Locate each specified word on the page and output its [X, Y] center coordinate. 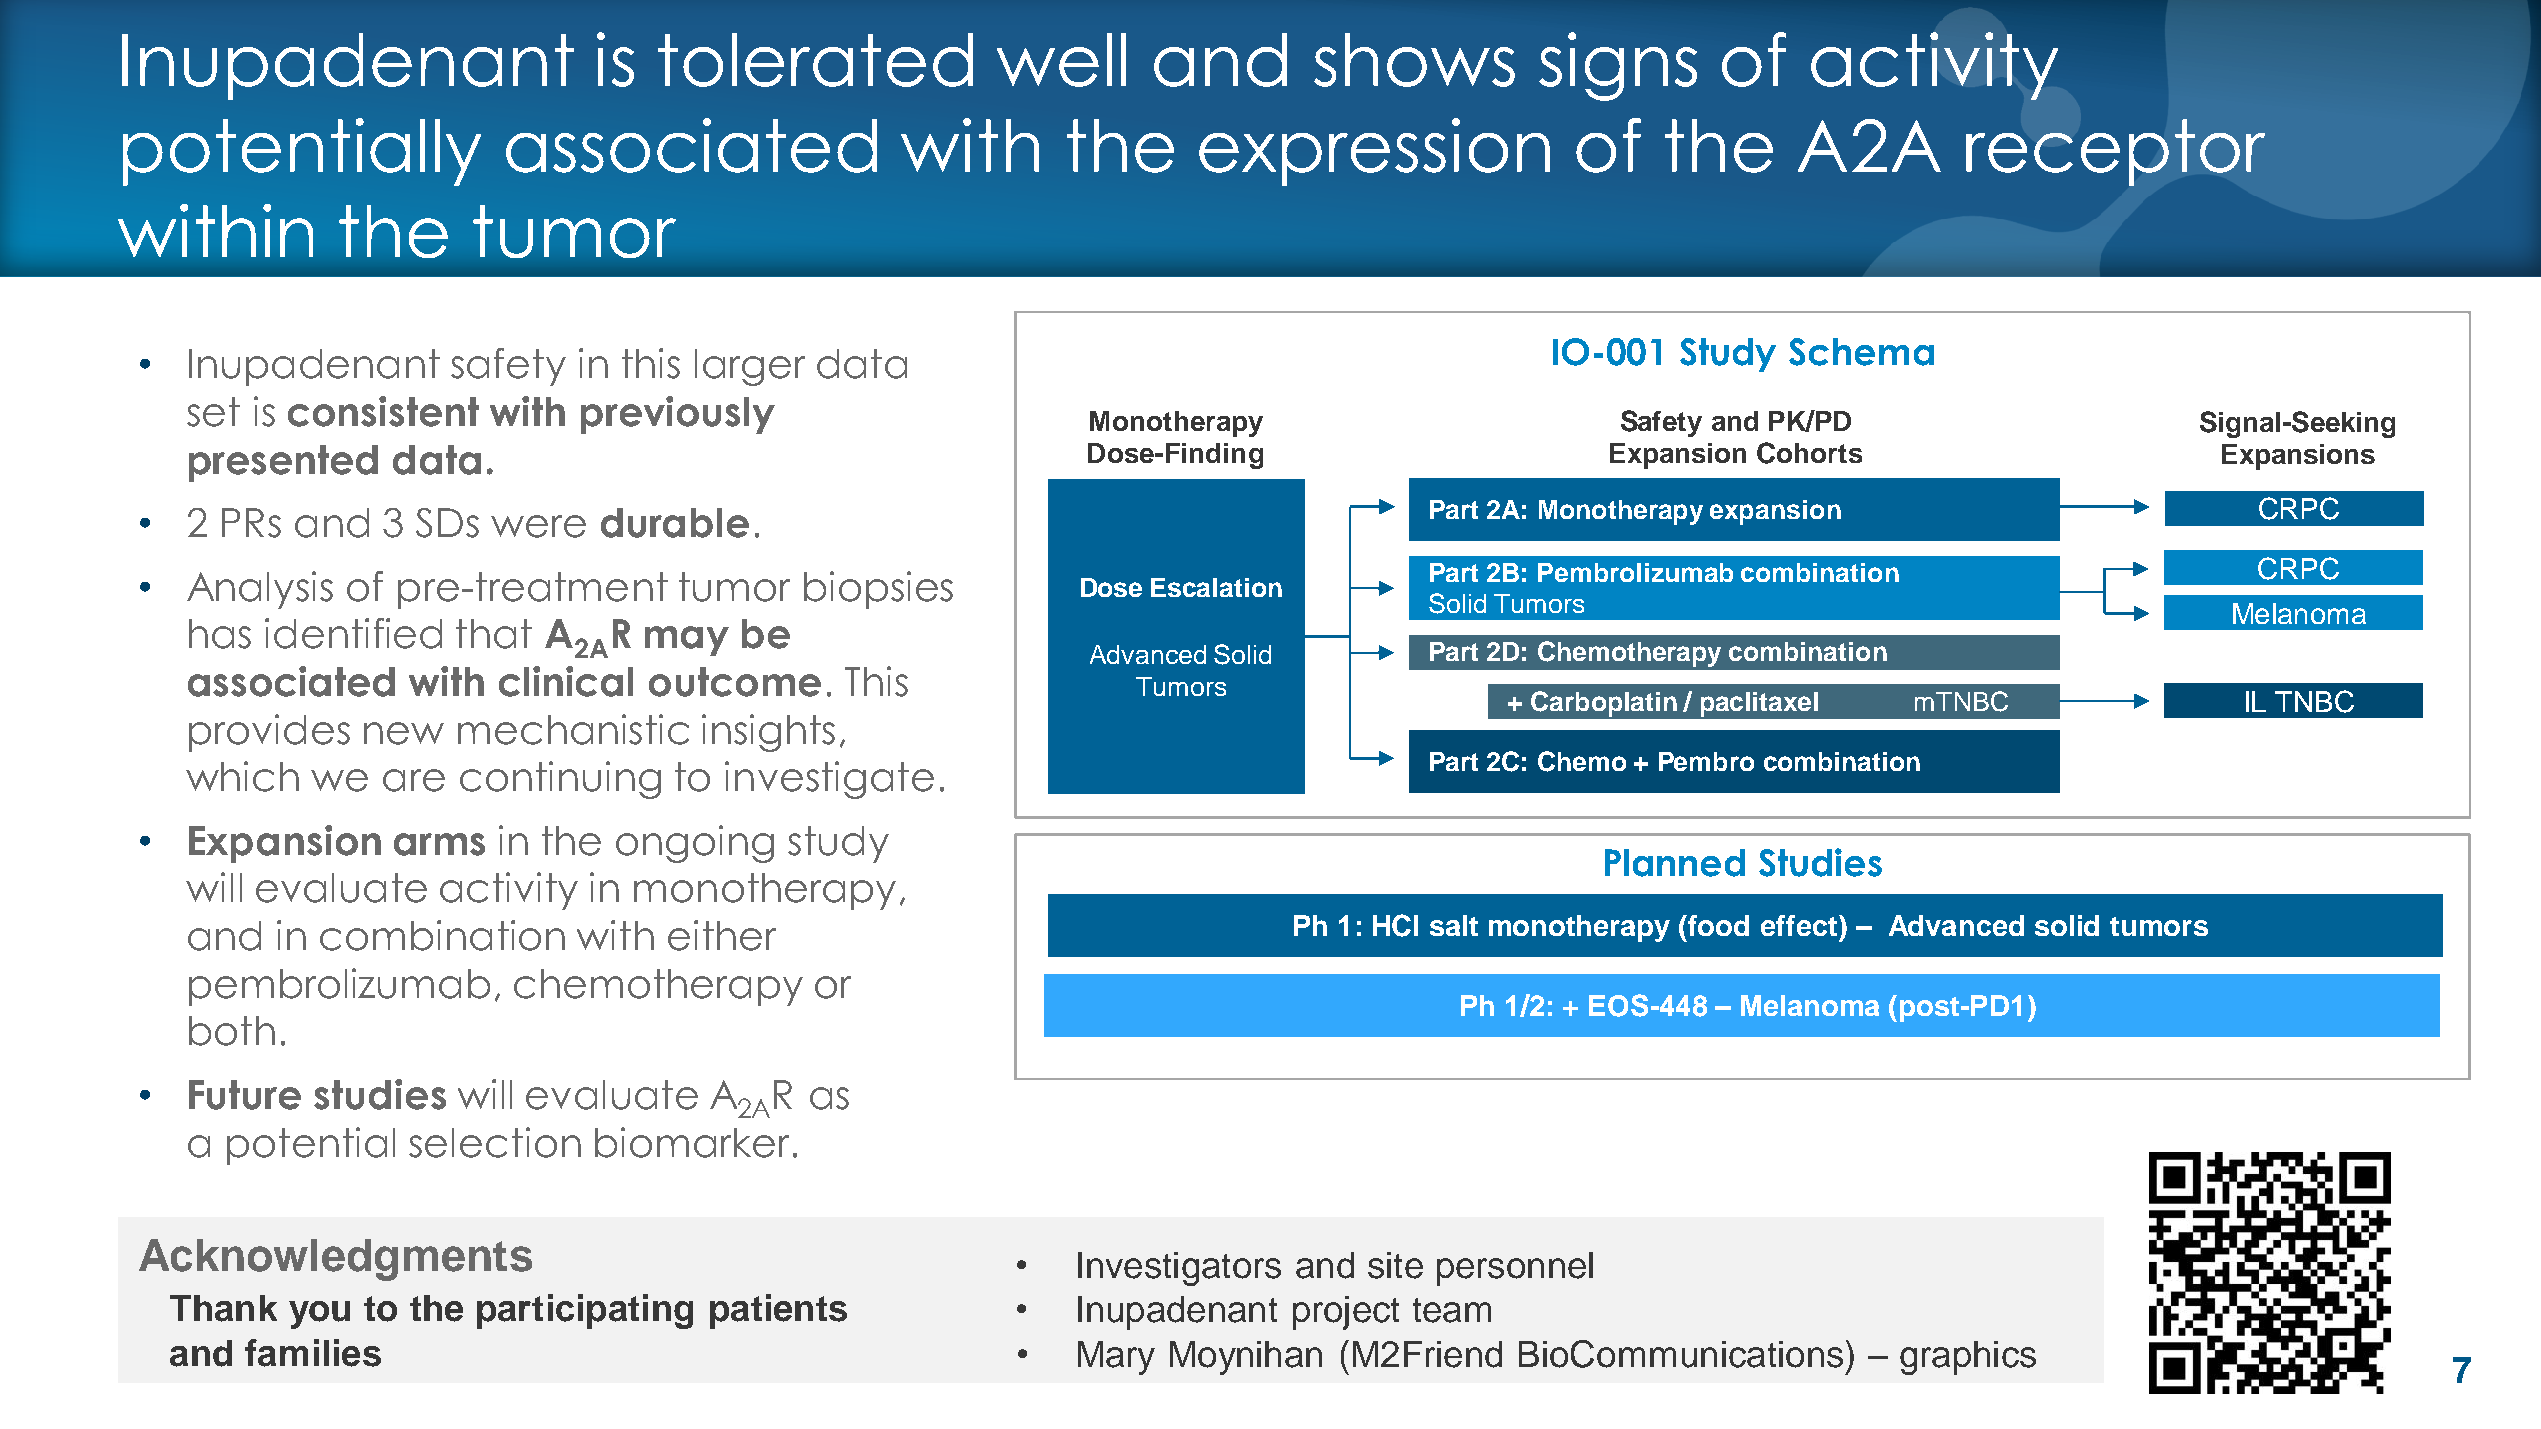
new [404, 733]
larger [750, 367]
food [1718, 925]
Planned [1675, 863]
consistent [383, 411]
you [319, 1315]
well [1061, 60]
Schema [1861, 352]
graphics [1968, 1358]
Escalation [1216, 587]
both [232, 1031]
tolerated [815, 60]
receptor [2115, 152]
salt [1454, 925]
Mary [1116, 1358]
